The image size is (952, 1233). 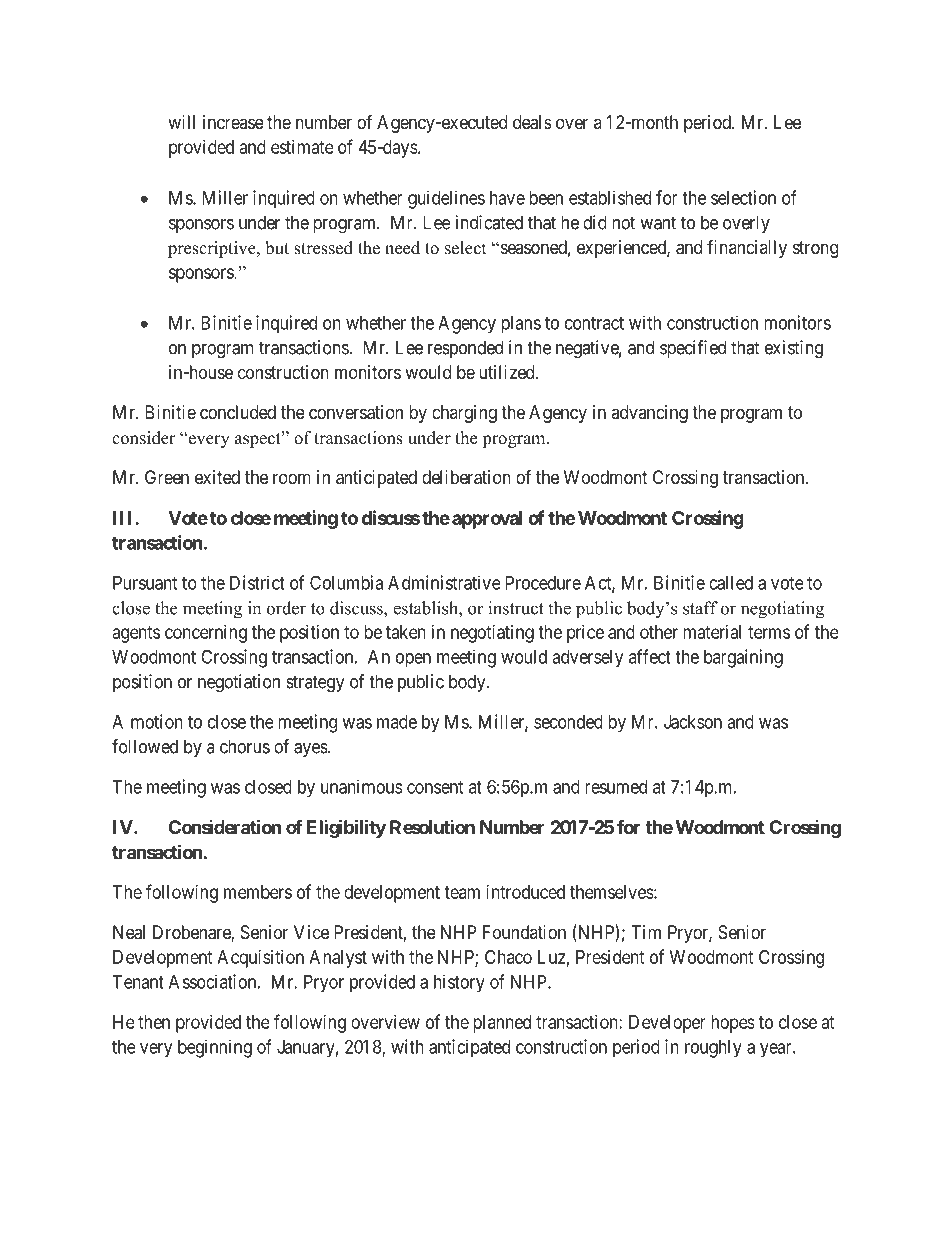 I want to click on motion, so click(x=157, y=721).
